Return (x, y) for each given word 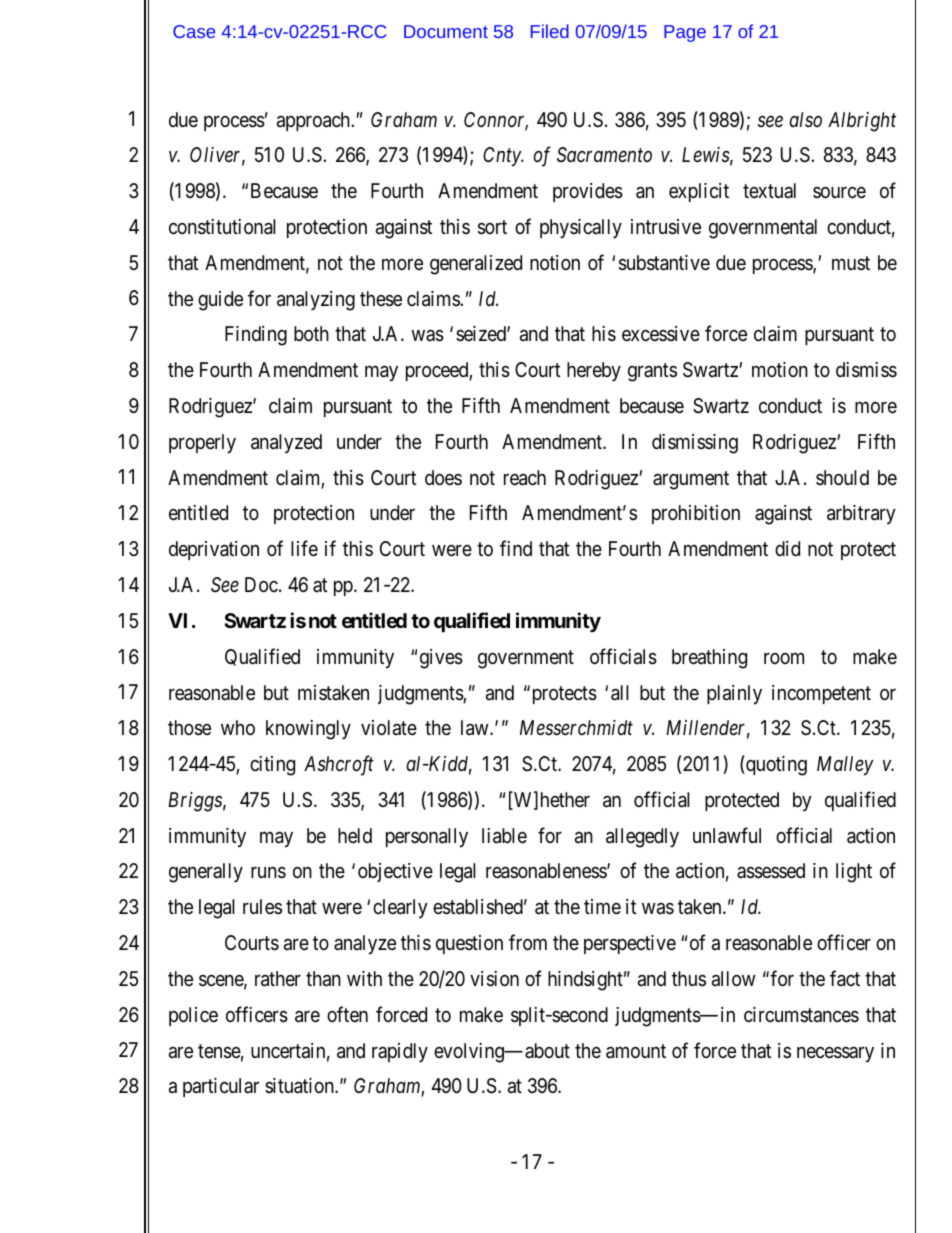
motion (780, 369)
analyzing (316, 301)
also (805, 120)
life (304, 548)
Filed (550, 31)
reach (525, 478)
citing (272, 766)
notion (555, 262)
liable (504, 836)
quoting (775, 765)
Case (194, 31)
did (787, 548)
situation (300, 1086)
